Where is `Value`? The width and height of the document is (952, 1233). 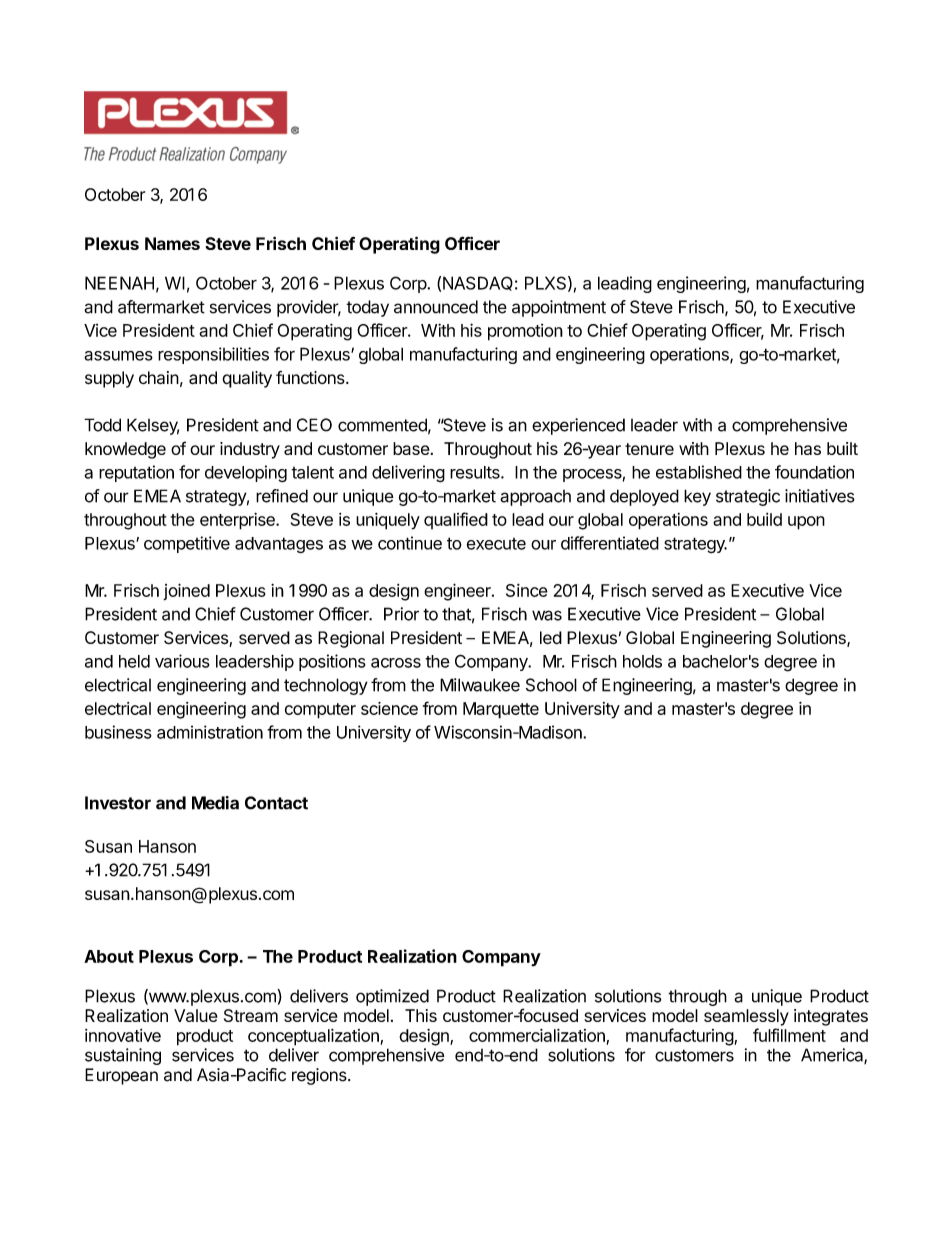
Value is located at coordinates (196, 1015).
